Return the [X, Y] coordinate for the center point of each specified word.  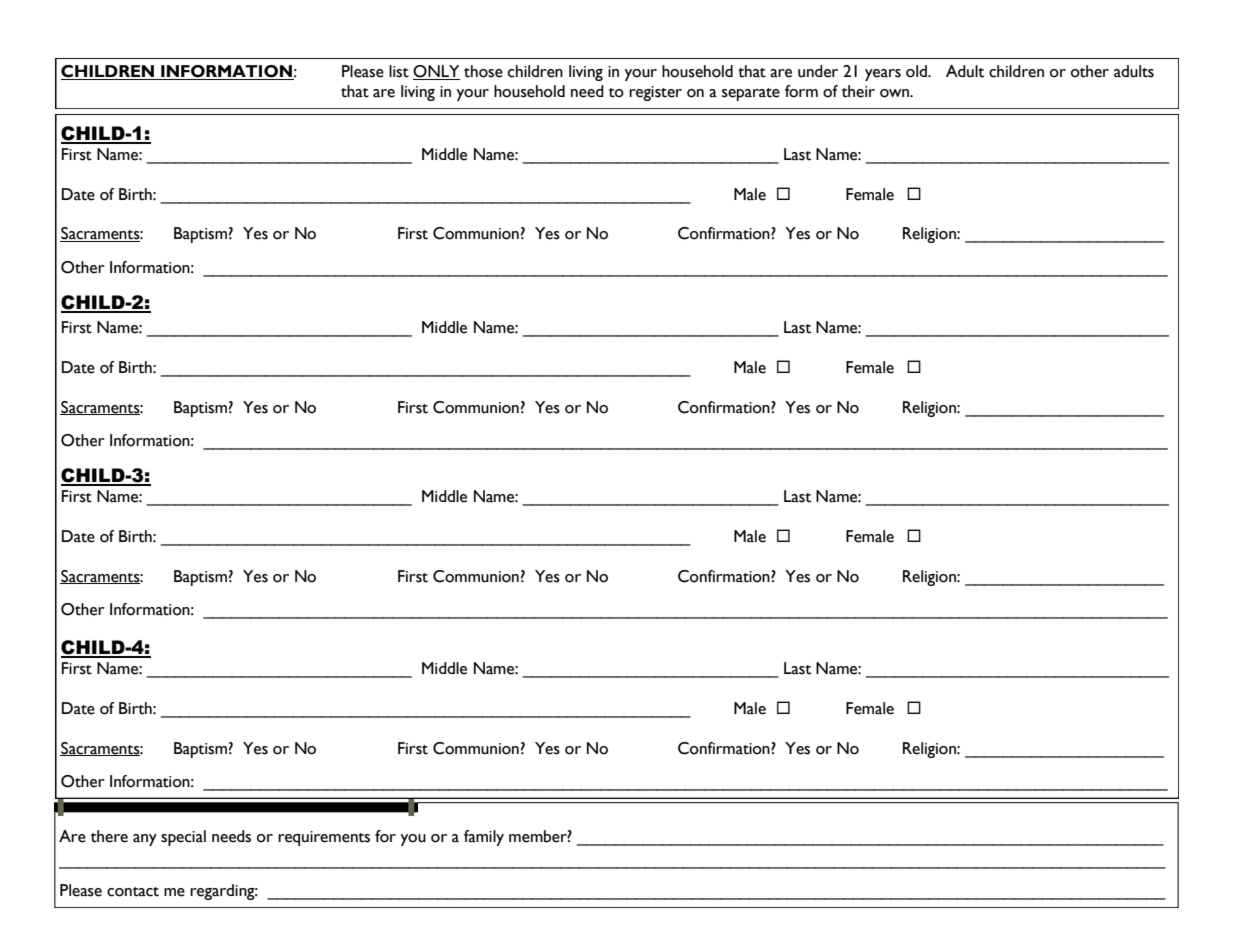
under [818, 71]
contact [133, 892]
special [183, 838]
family [484, 838]
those [483, 71]
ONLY [436, 72]
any [145, 840]
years [883, 75]
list [399, 71]
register [655, 93]
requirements [324, 838]
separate [751, 94]
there [109, 836]
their [858, 91]
